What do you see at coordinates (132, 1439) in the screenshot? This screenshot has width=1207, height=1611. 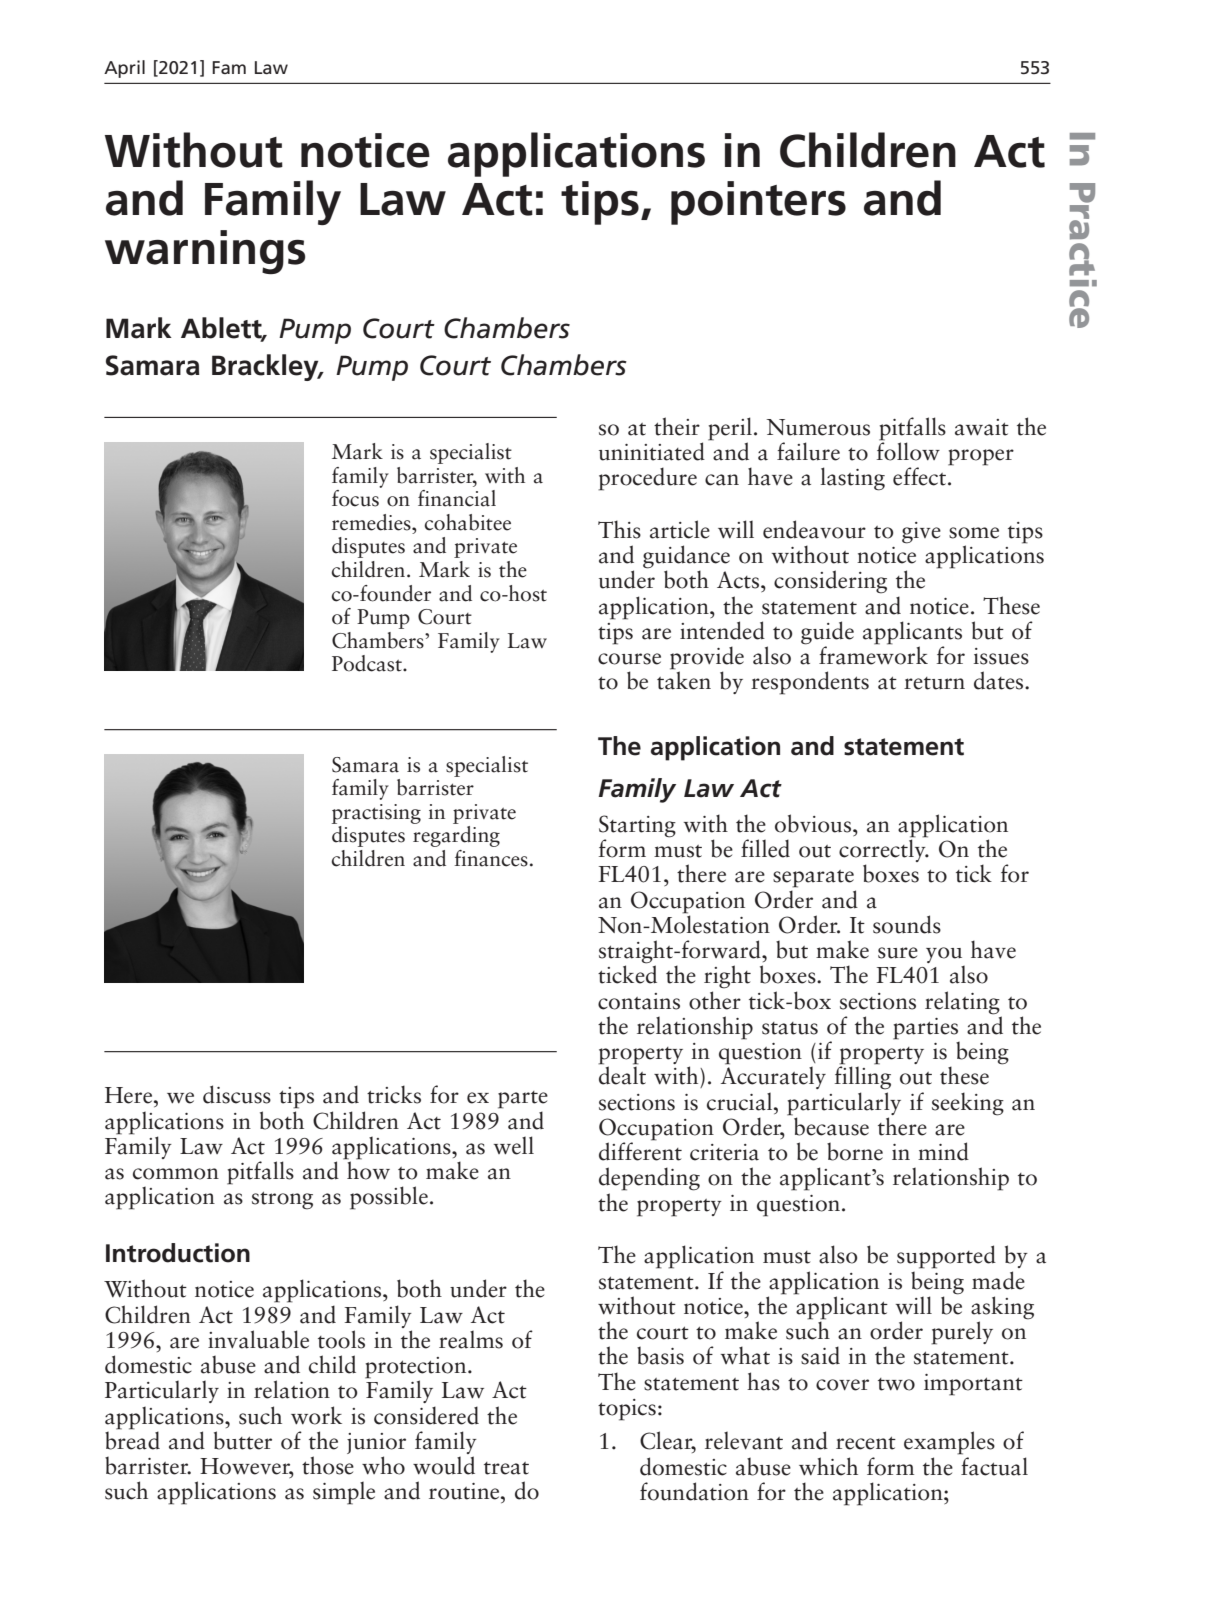 I see `bread` at bounding box center [132, 1439].
